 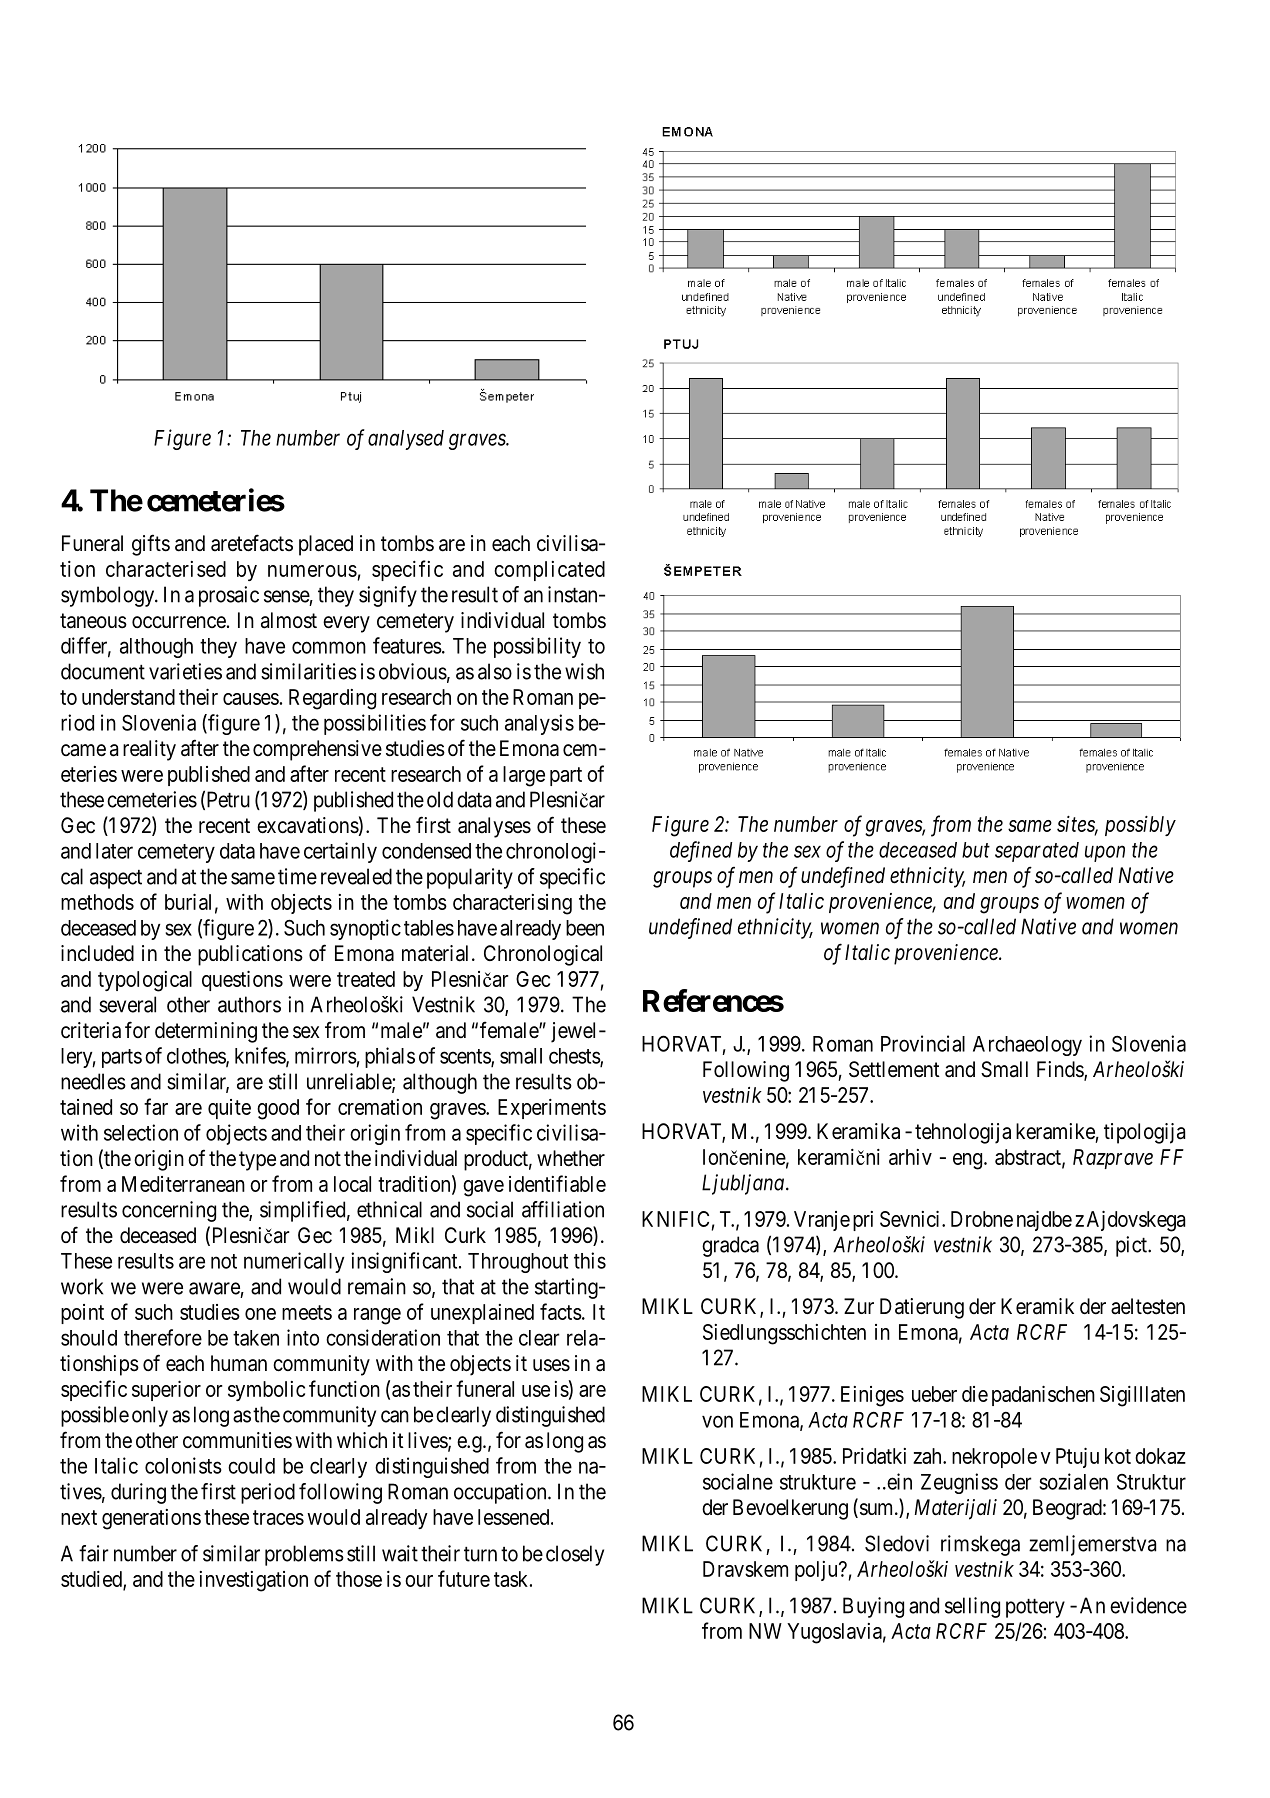 I want to click on problems, so click(x=304, y=1555).
